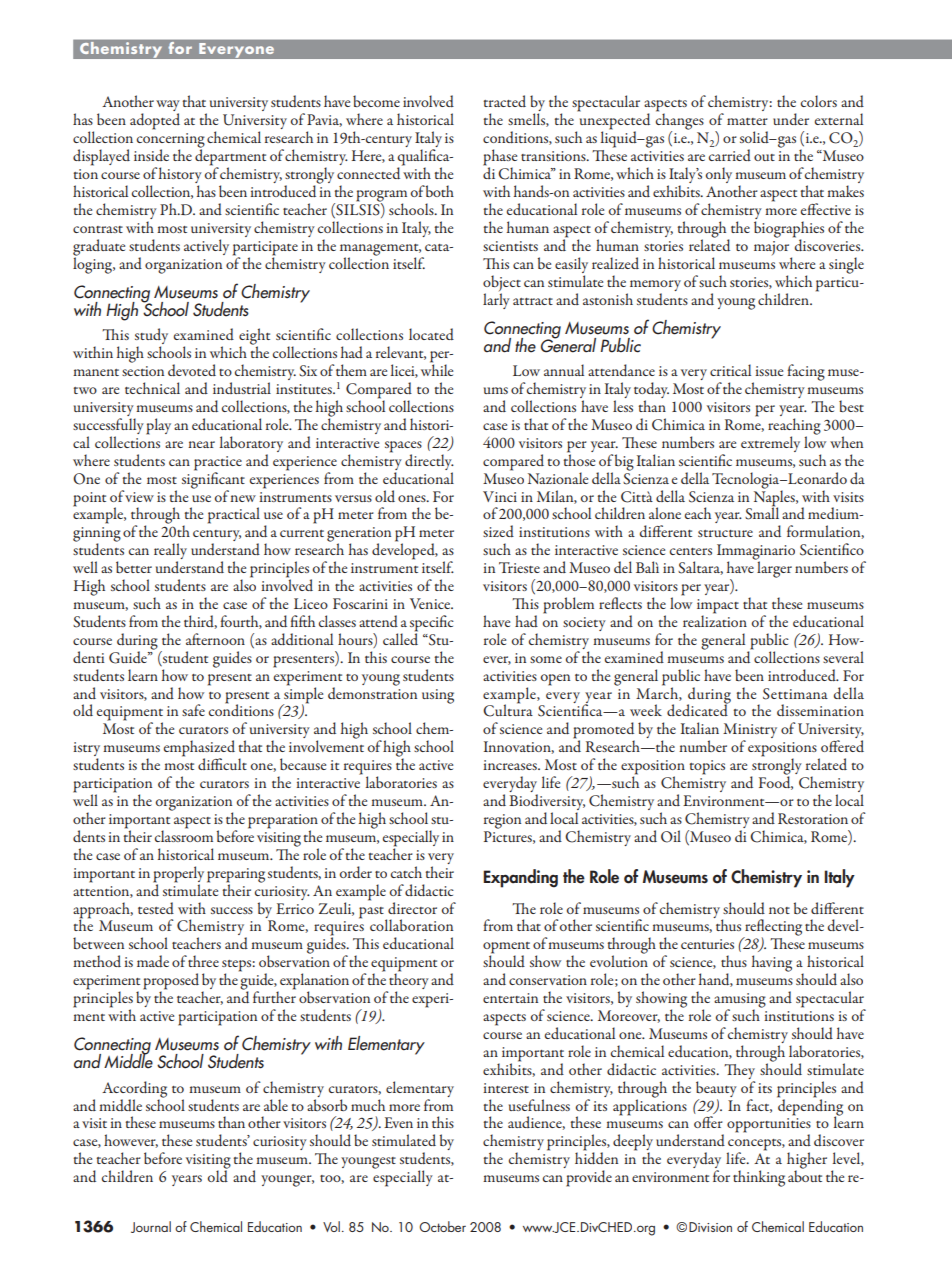 Image resolution: width=952 pixels, height=1275 pixels. I want to click on reflecting, so click(772, 928).
